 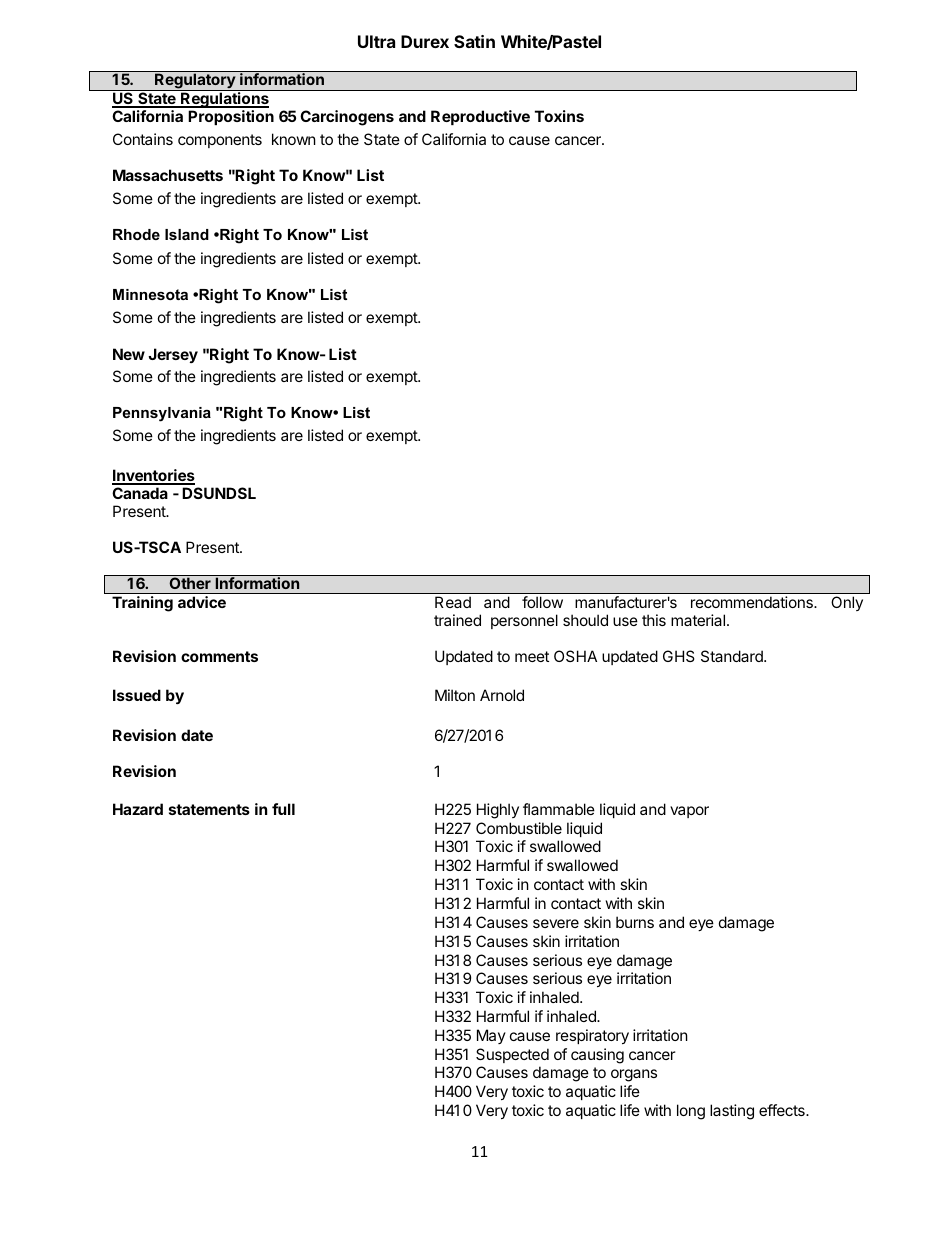 I want to click on Toxins, so click(x=559, y=116).
